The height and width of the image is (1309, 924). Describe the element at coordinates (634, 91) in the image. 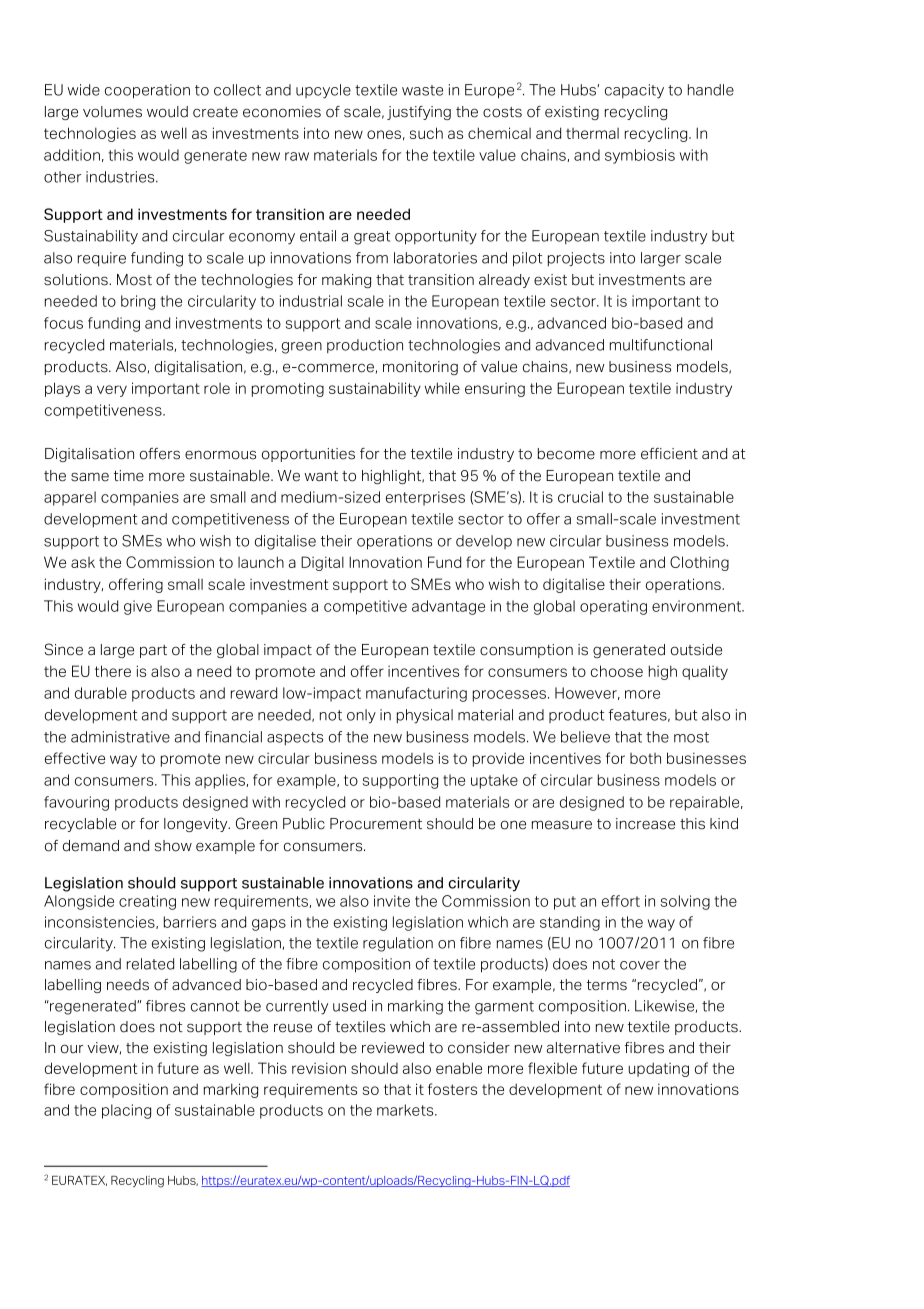

I see `capacity` at that location.
